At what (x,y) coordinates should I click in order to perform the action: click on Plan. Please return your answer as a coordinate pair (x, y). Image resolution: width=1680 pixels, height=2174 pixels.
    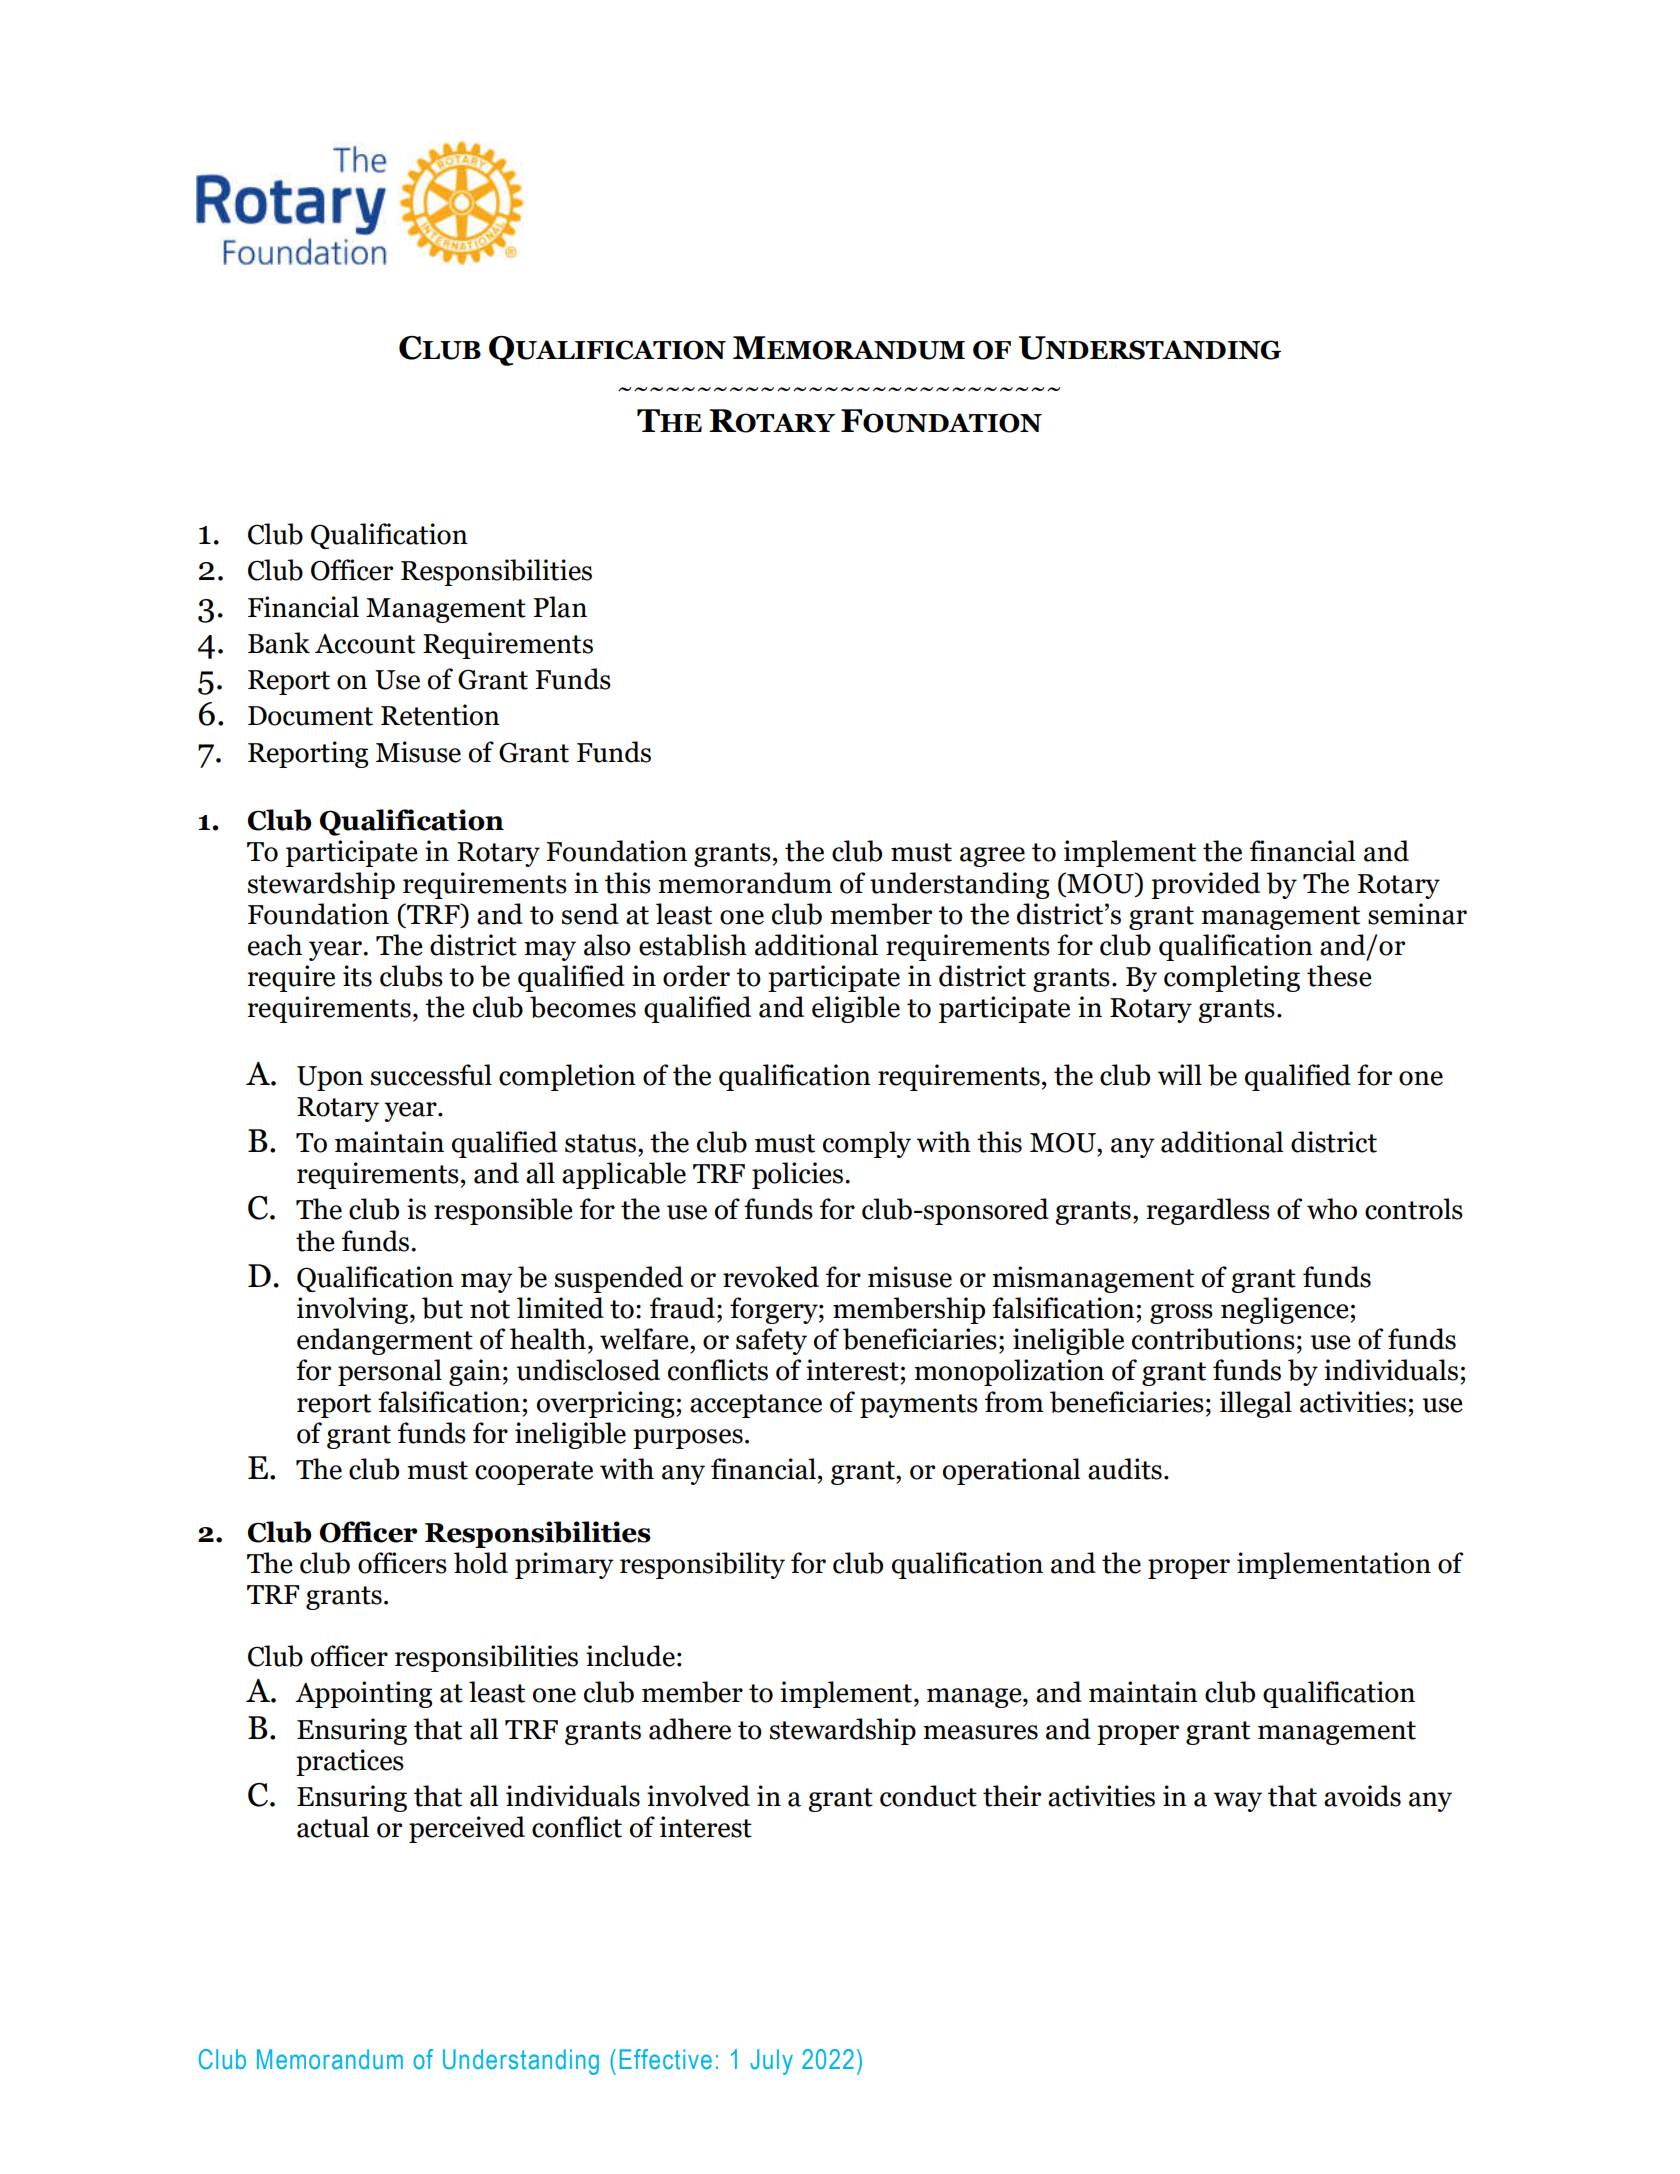
    Looking at the image, I should click on (560, 607).
